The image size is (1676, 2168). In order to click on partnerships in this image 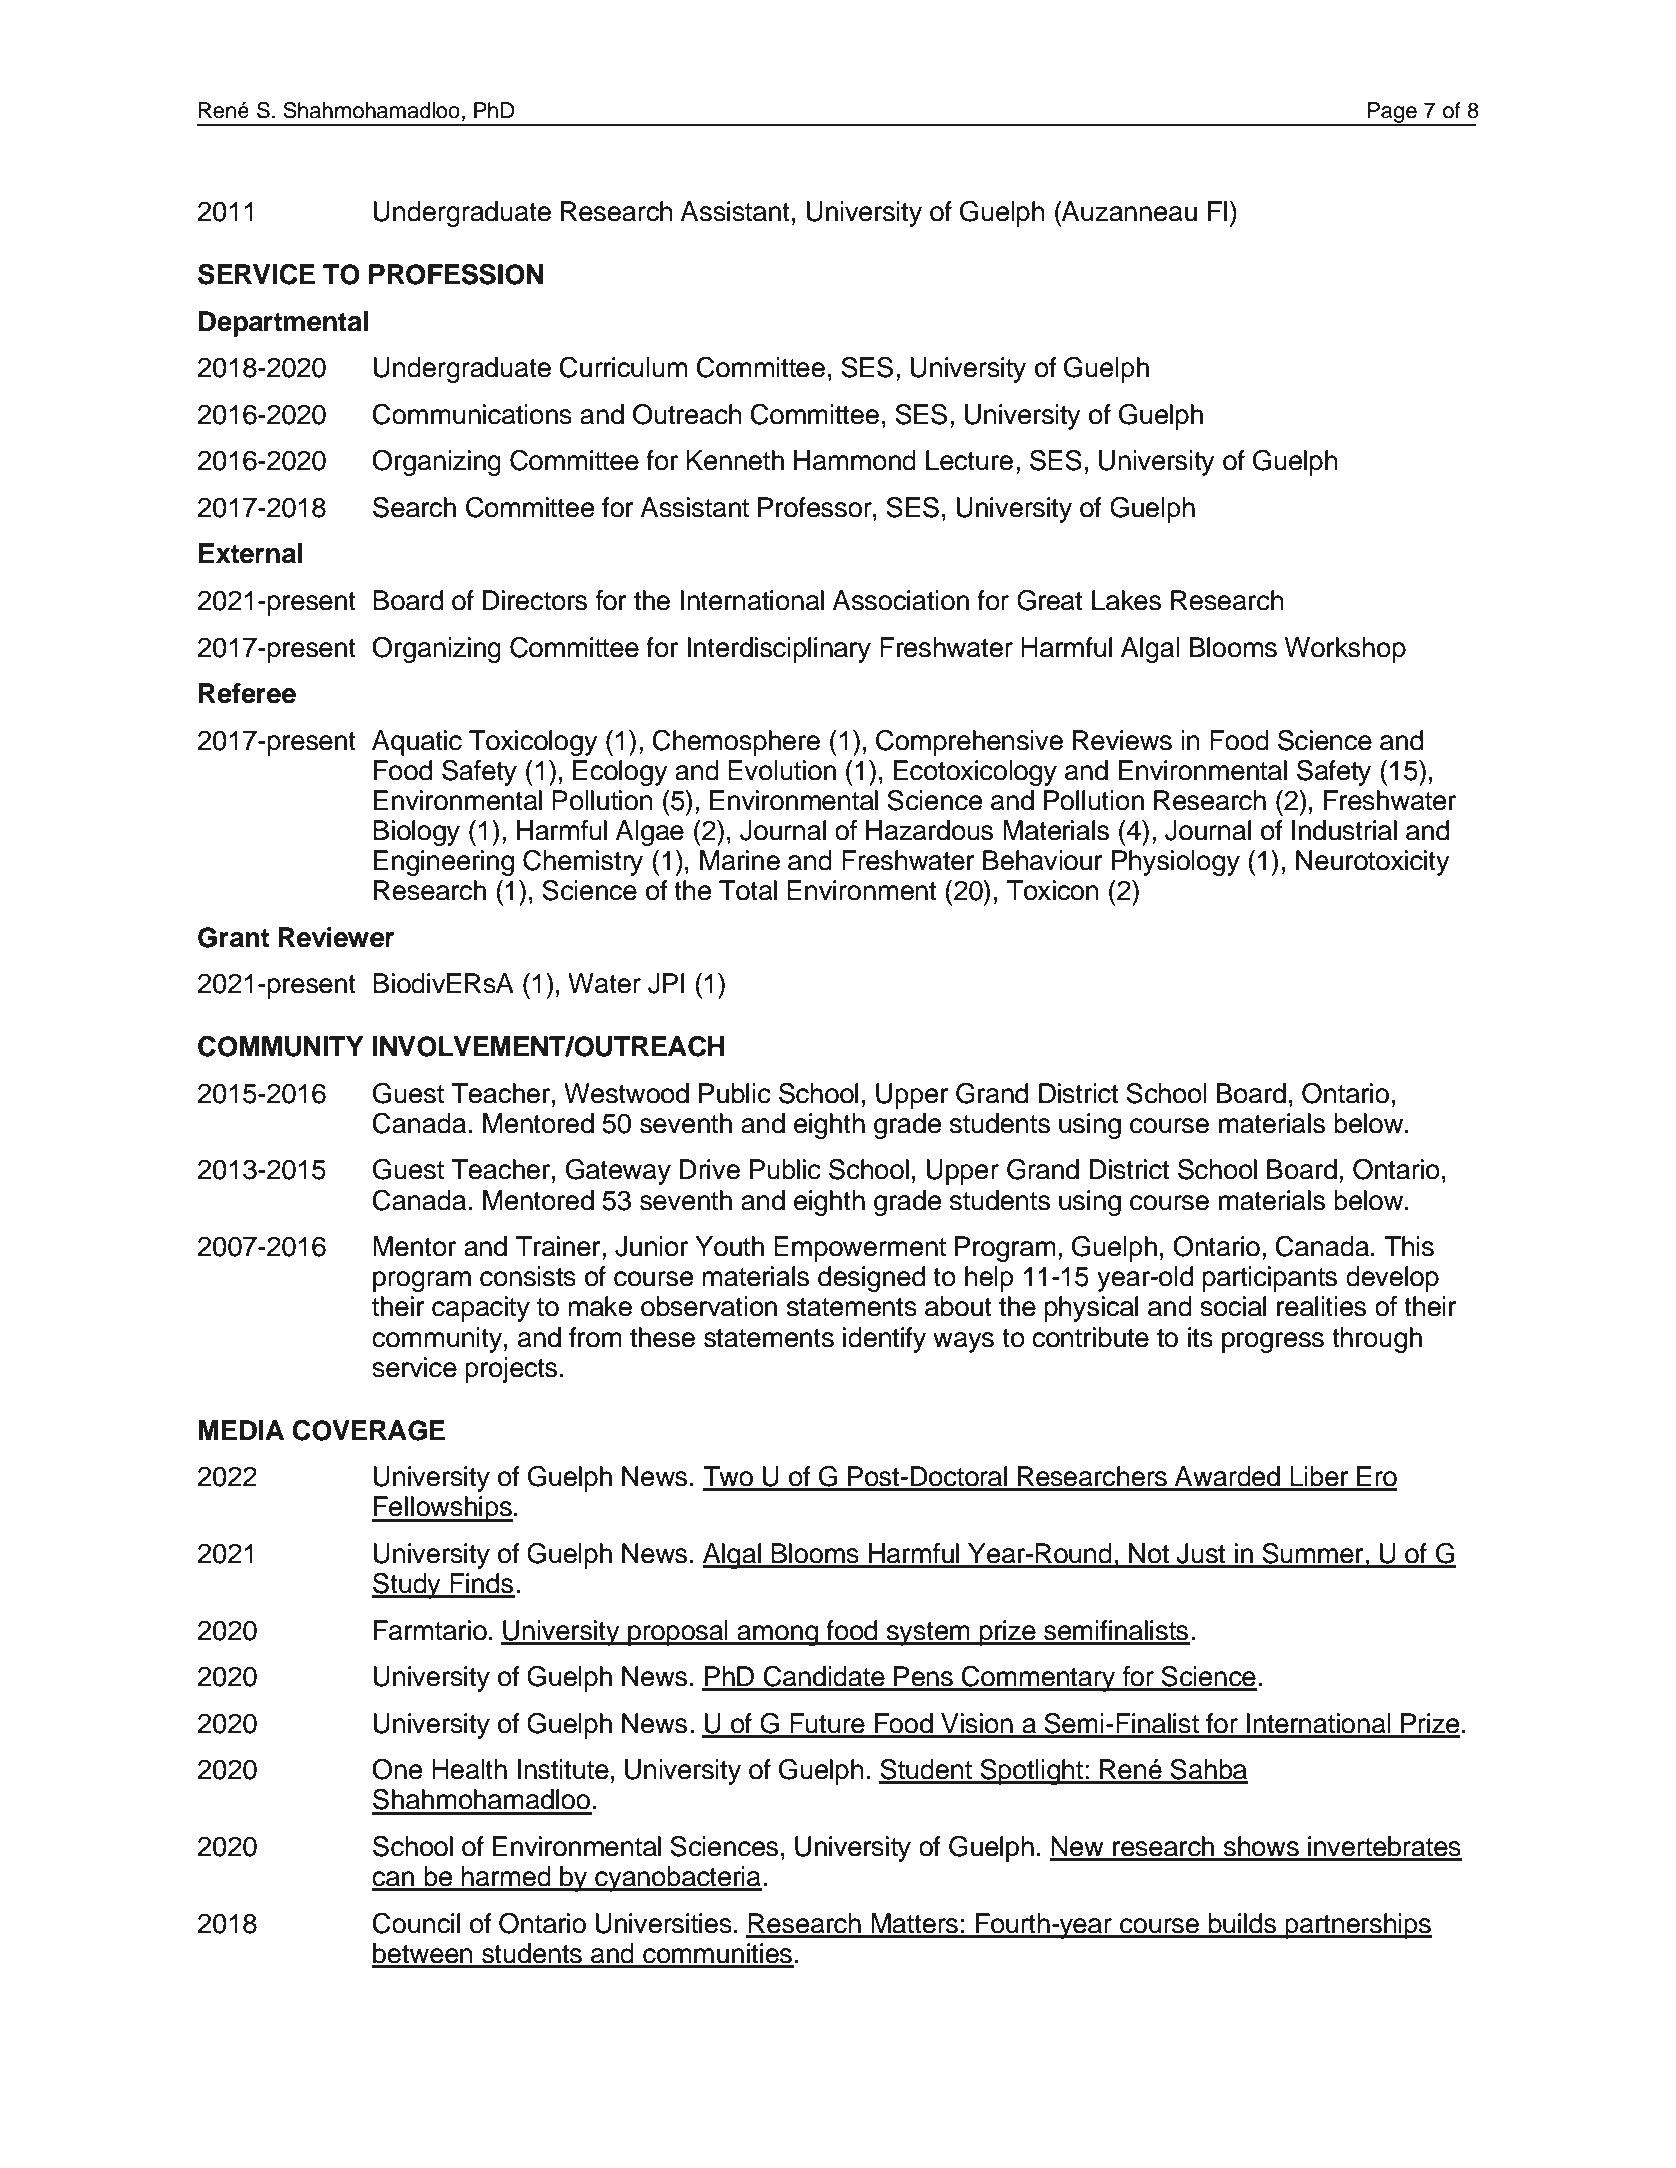, I will do `click(1357, 1926)`.
